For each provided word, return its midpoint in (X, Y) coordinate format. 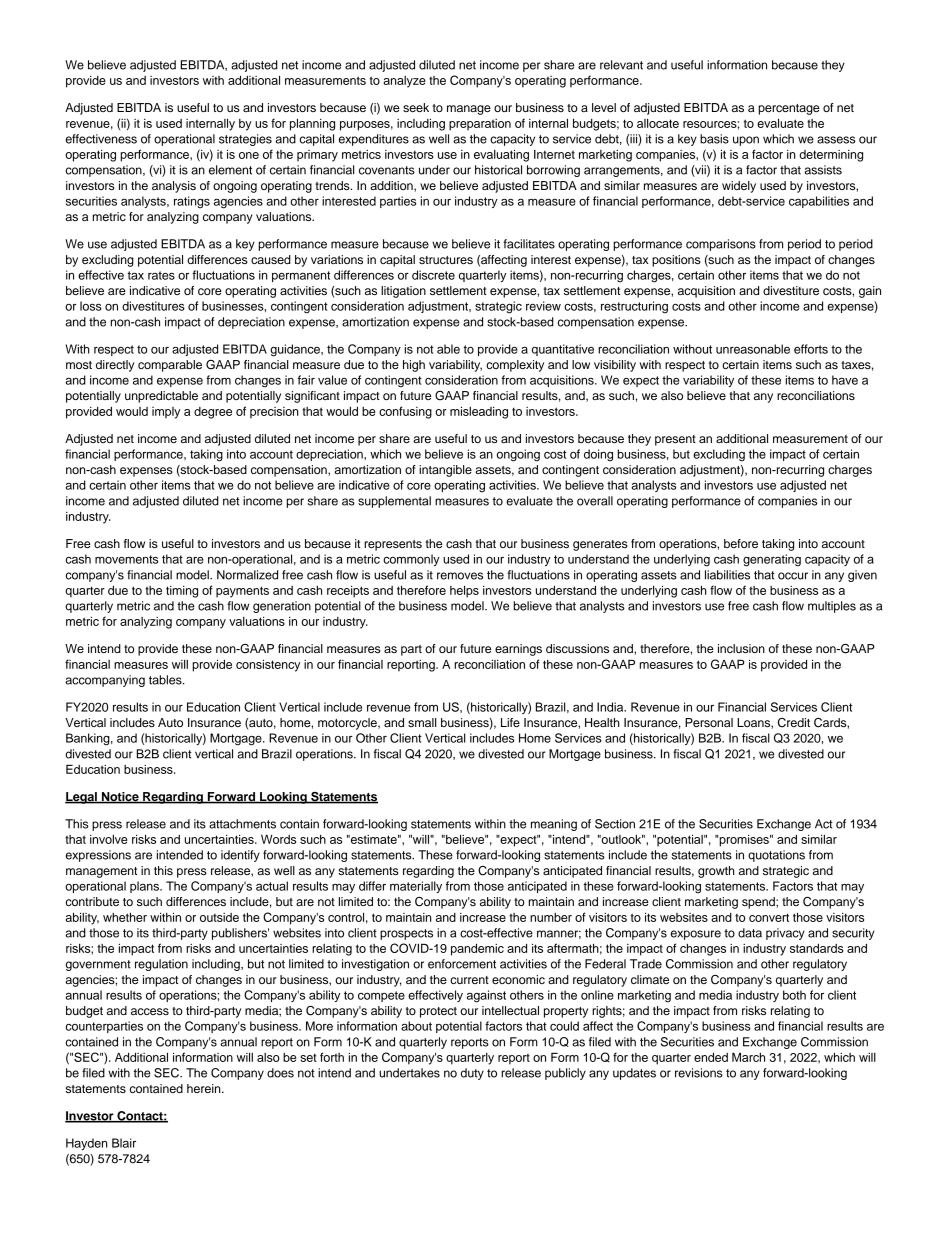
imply (166, 413)
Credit (794, 723)
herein (205, 1088)
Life (510, 722)
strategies (245, 140)
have (845, 380)
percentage (789, 109)
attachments (242, 824)
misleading (479, 412)
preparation (480, 125)
